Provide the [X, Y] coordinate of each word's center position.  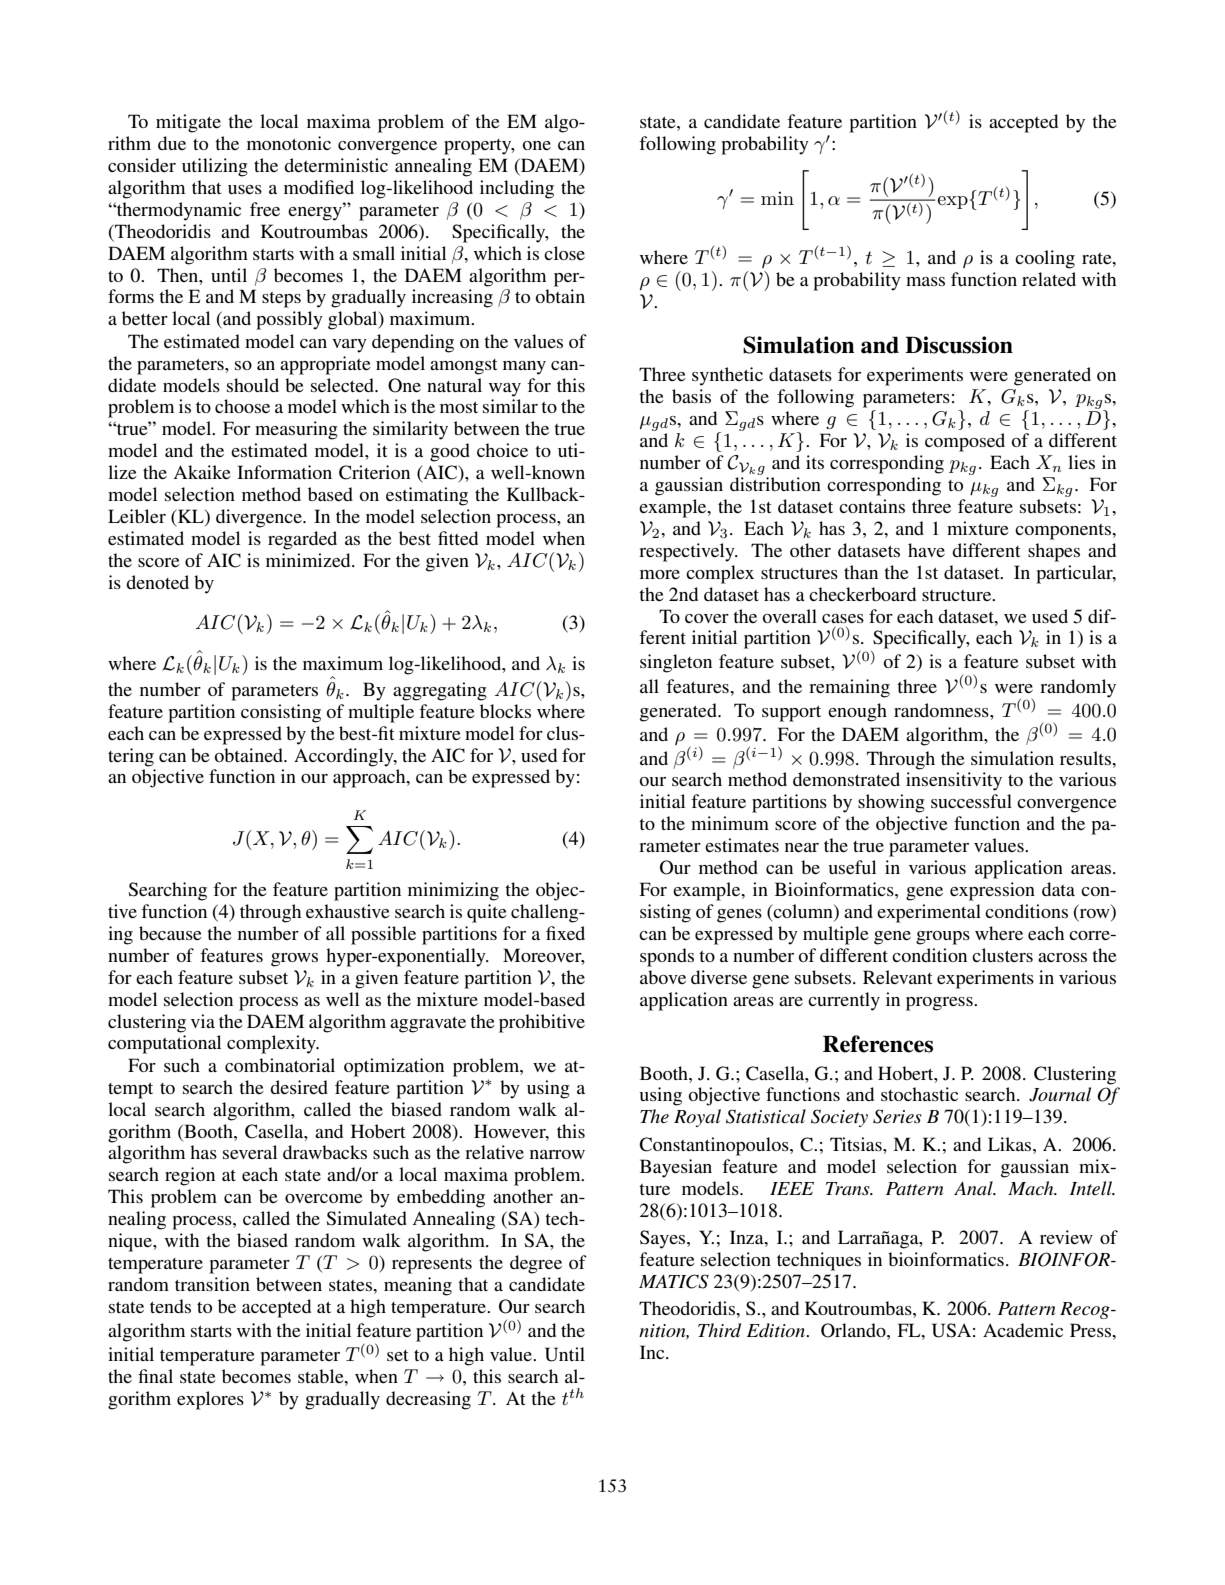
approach [370, 778]
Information [284, 472]
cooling [1045, 259]
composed [965, 442]
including [517, 189]
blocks [505, 711]
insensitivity [954, 781]
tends [170, 1306]
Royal [697, 1118]
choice [502, 450]
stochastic [919, 1094]
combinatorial [280, 1065]
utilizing [215, 167]
